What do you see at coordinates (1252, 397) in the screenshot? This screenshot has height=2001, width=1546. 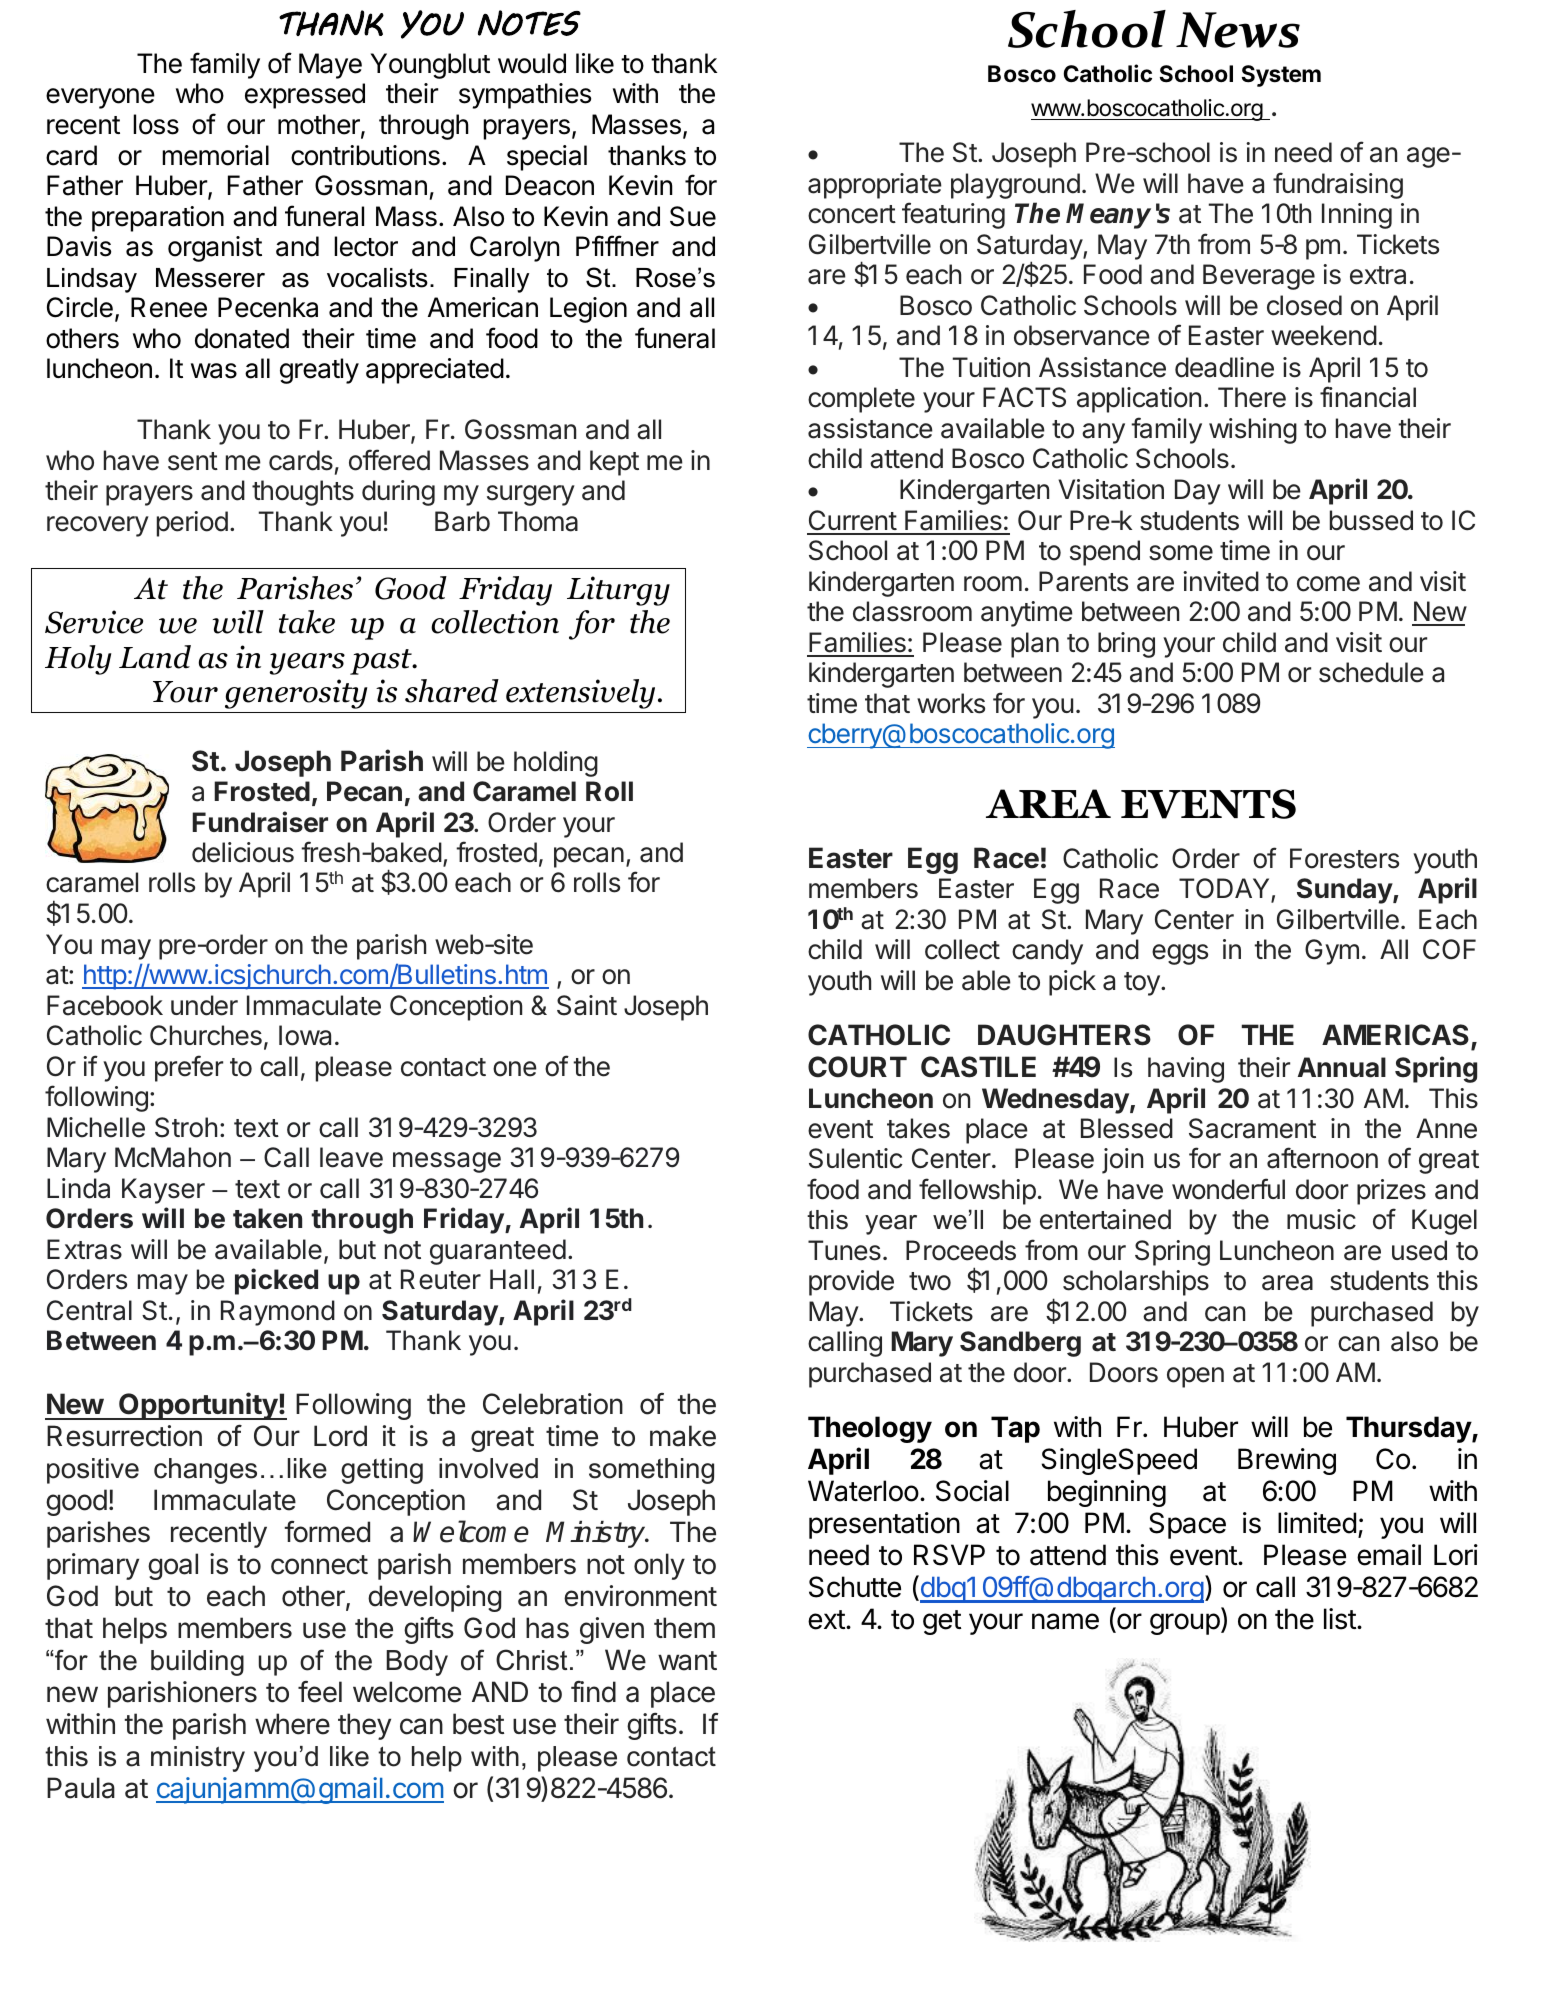 I see `There` at bounding box center [1252, 397].
